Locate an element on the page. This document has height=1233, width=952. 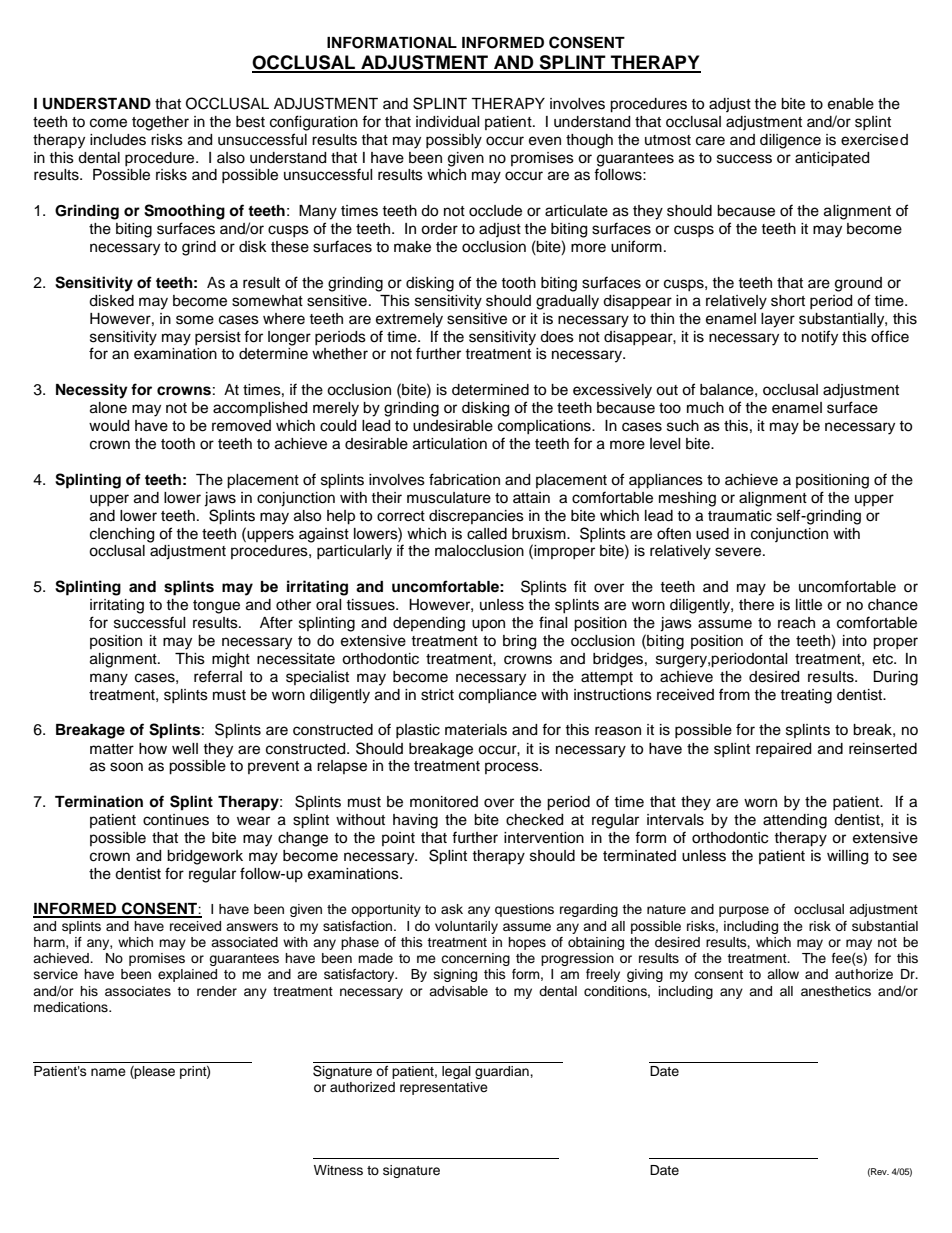
diligence is located at coordinates (790, 141).
